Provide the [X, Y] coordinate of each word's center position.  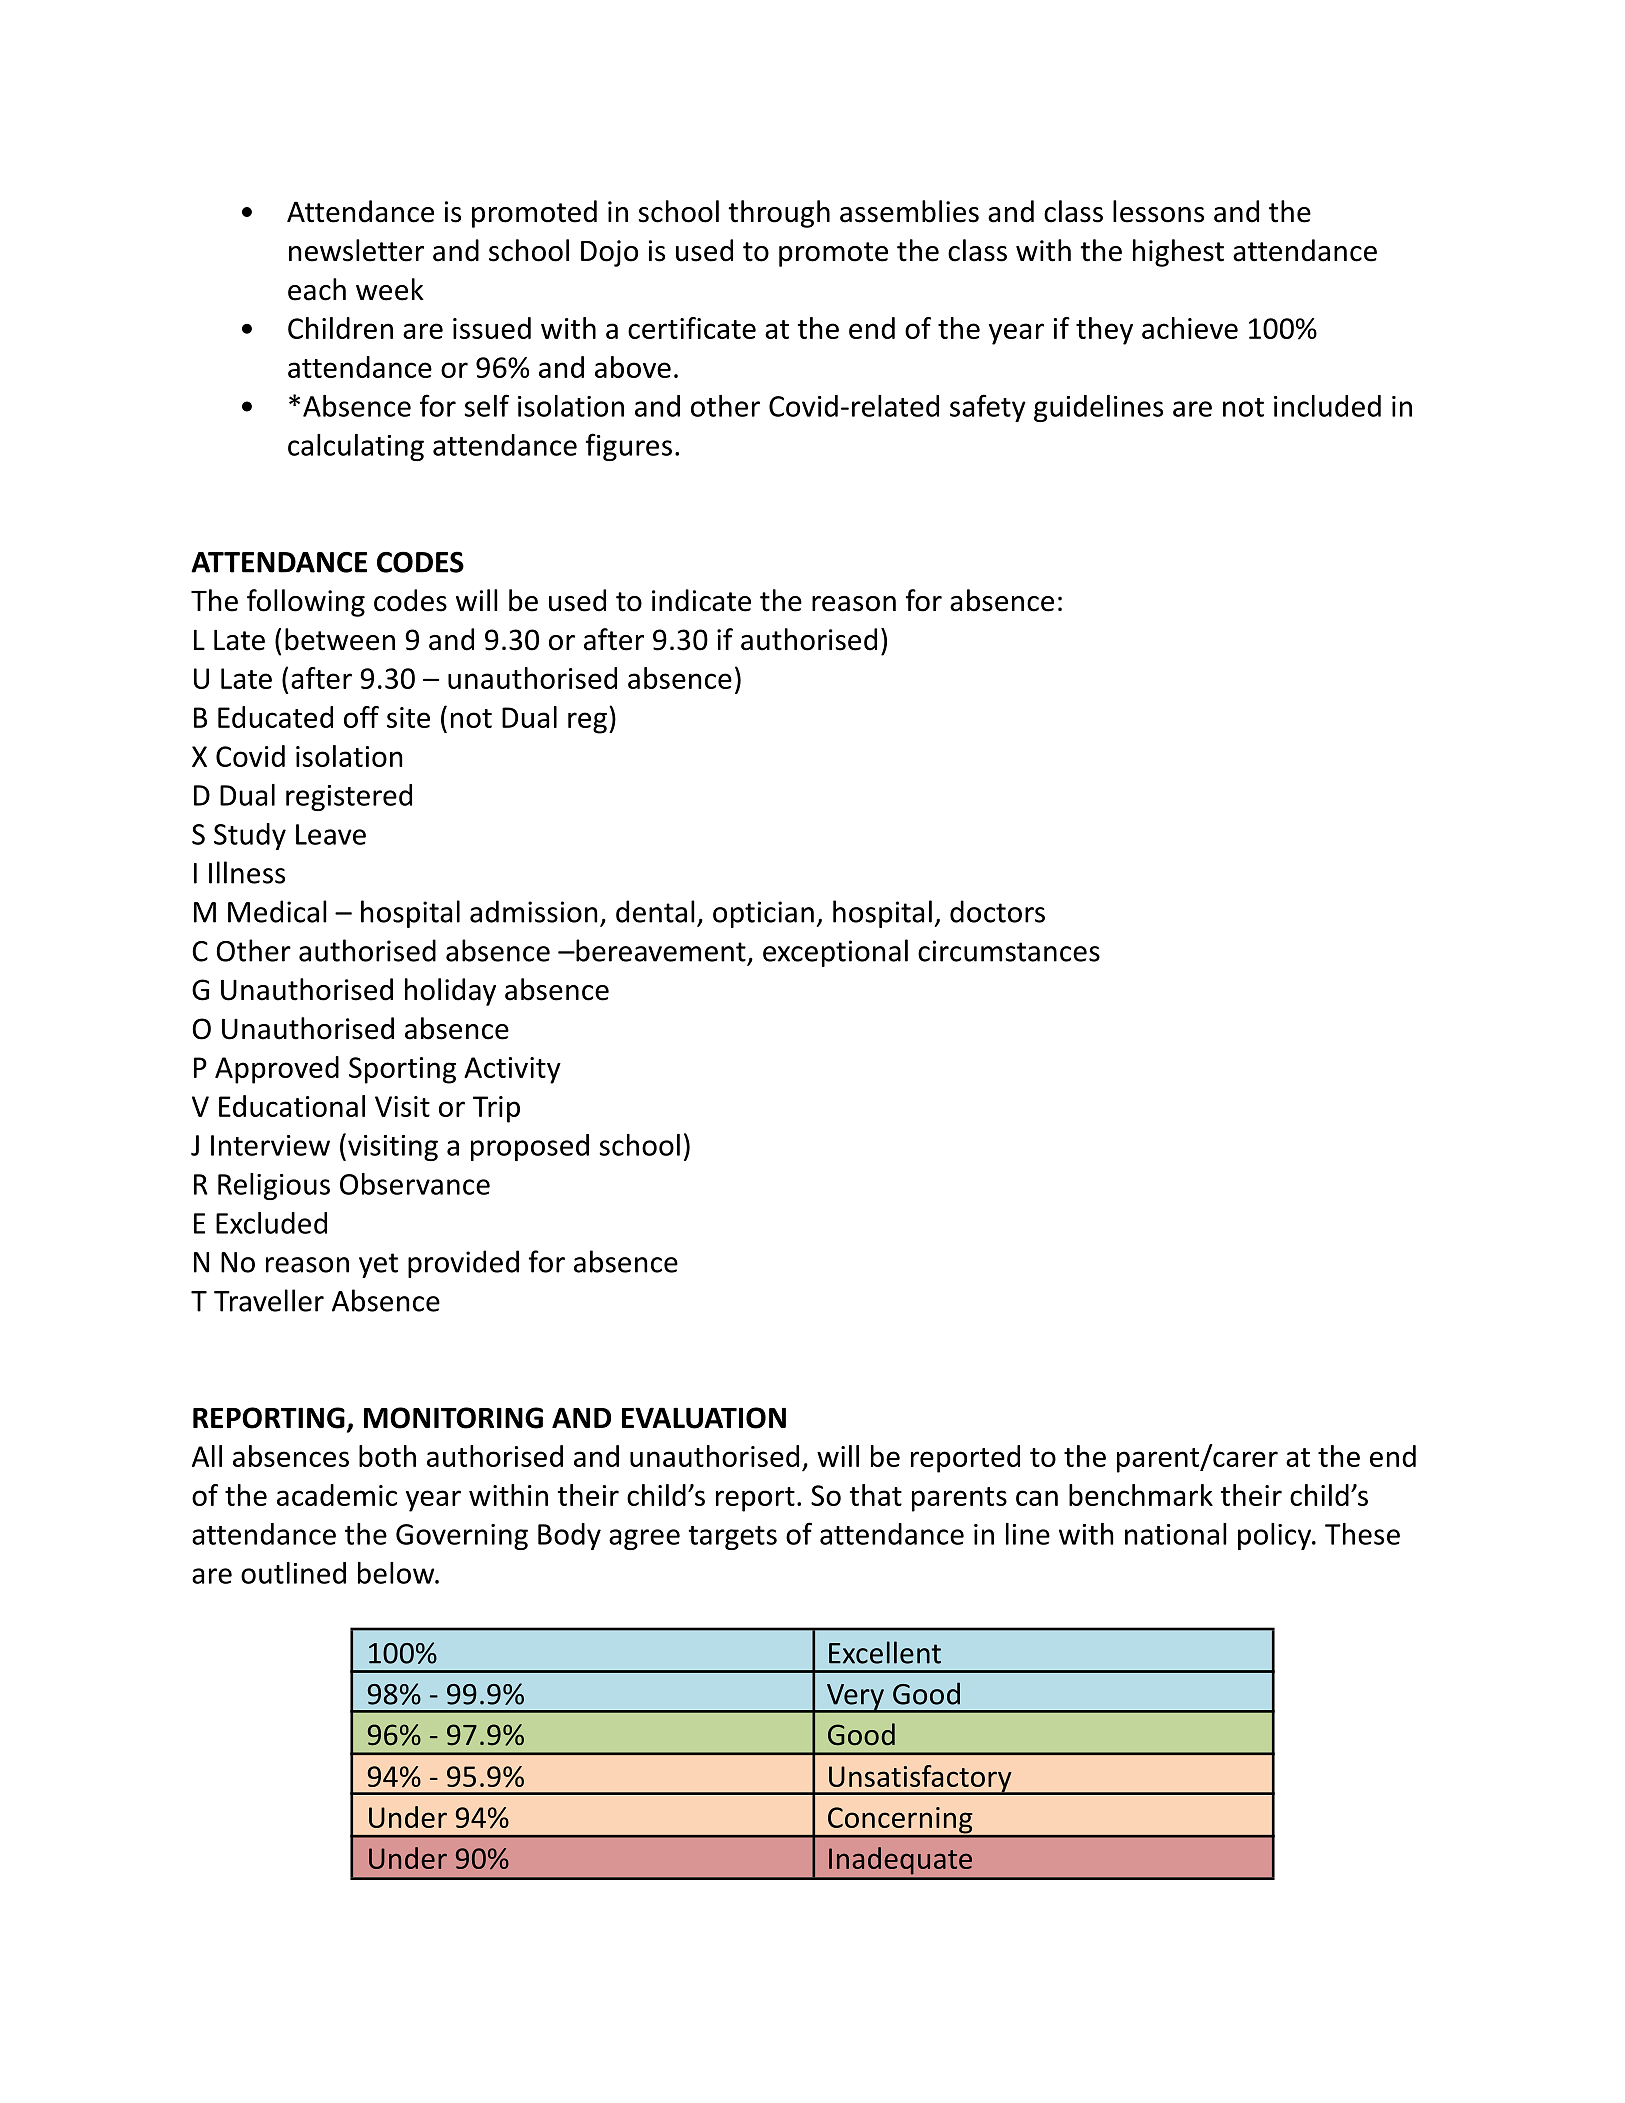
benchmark [1141, 1495]
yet [378, 1265]
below [397, 1573]
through [779, 214]
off [361, 717]
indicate [701, 600]
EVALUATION [704, 1418]
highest [1178, 253]
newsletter [356, 250]
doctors [997, 911]
